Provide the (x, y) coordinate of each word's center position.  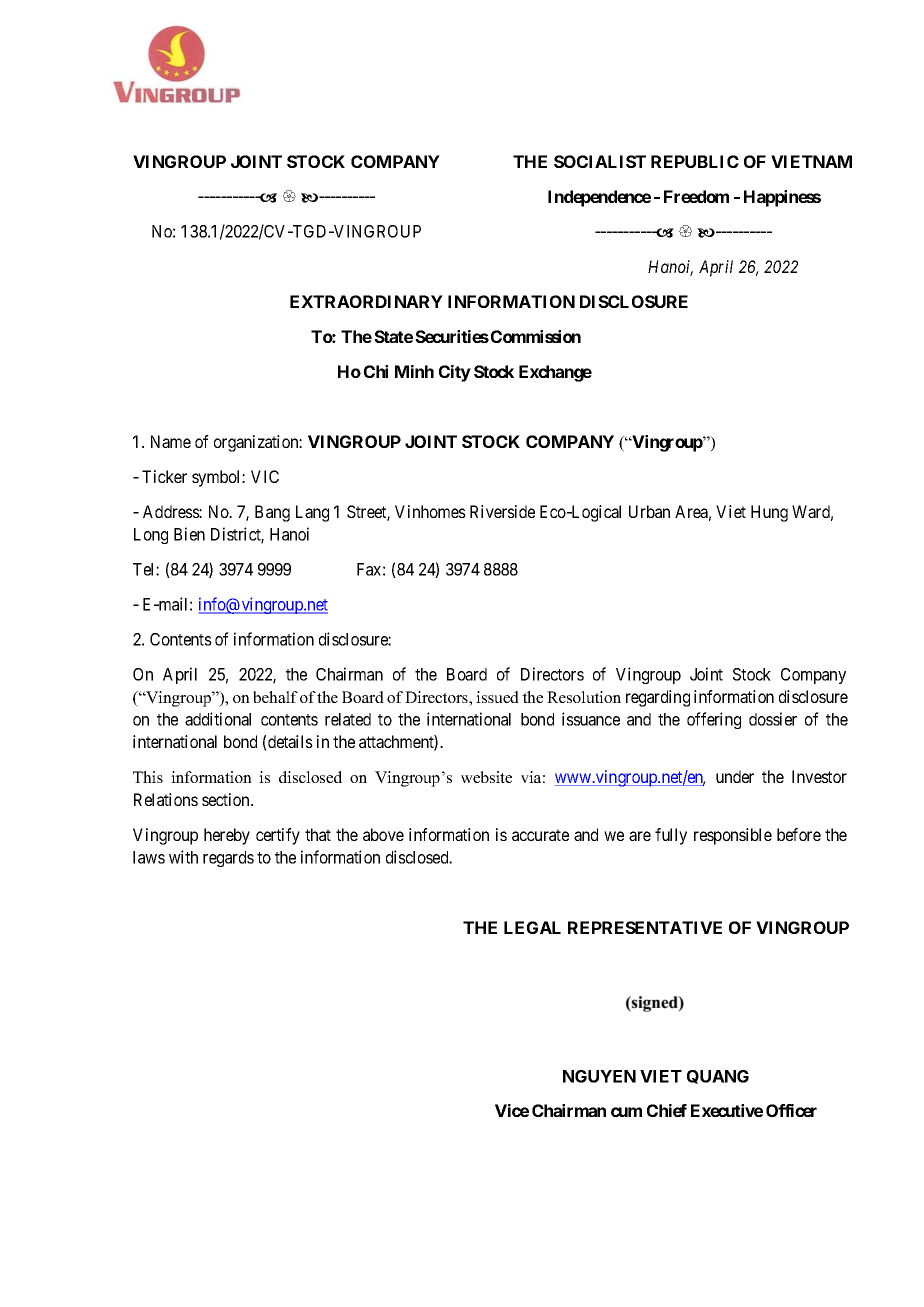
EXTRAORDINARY (366, 301)
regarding (658, 698)
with (183, 857)
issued (497, 697)
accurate (540, 835)
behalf (275, 697)
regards (228, 859)
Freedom (696, 196)
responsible (733, 836)
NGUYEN (599, 1076)
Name (171, 441)
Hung (769, 513)
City (455, 373)
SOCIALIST (600, 161)
